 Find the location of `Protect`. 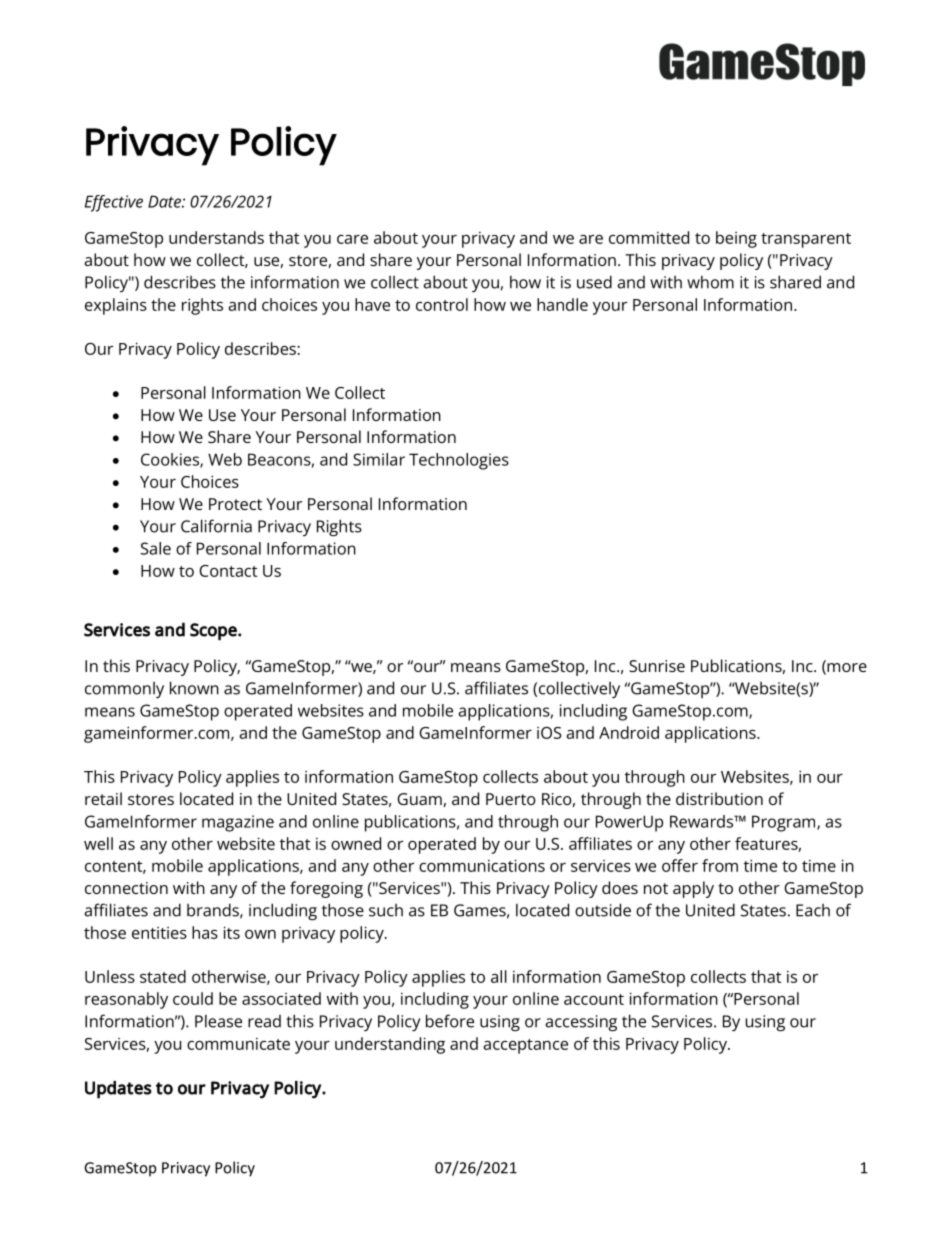

Protect is located at coordinates (235, 504).
